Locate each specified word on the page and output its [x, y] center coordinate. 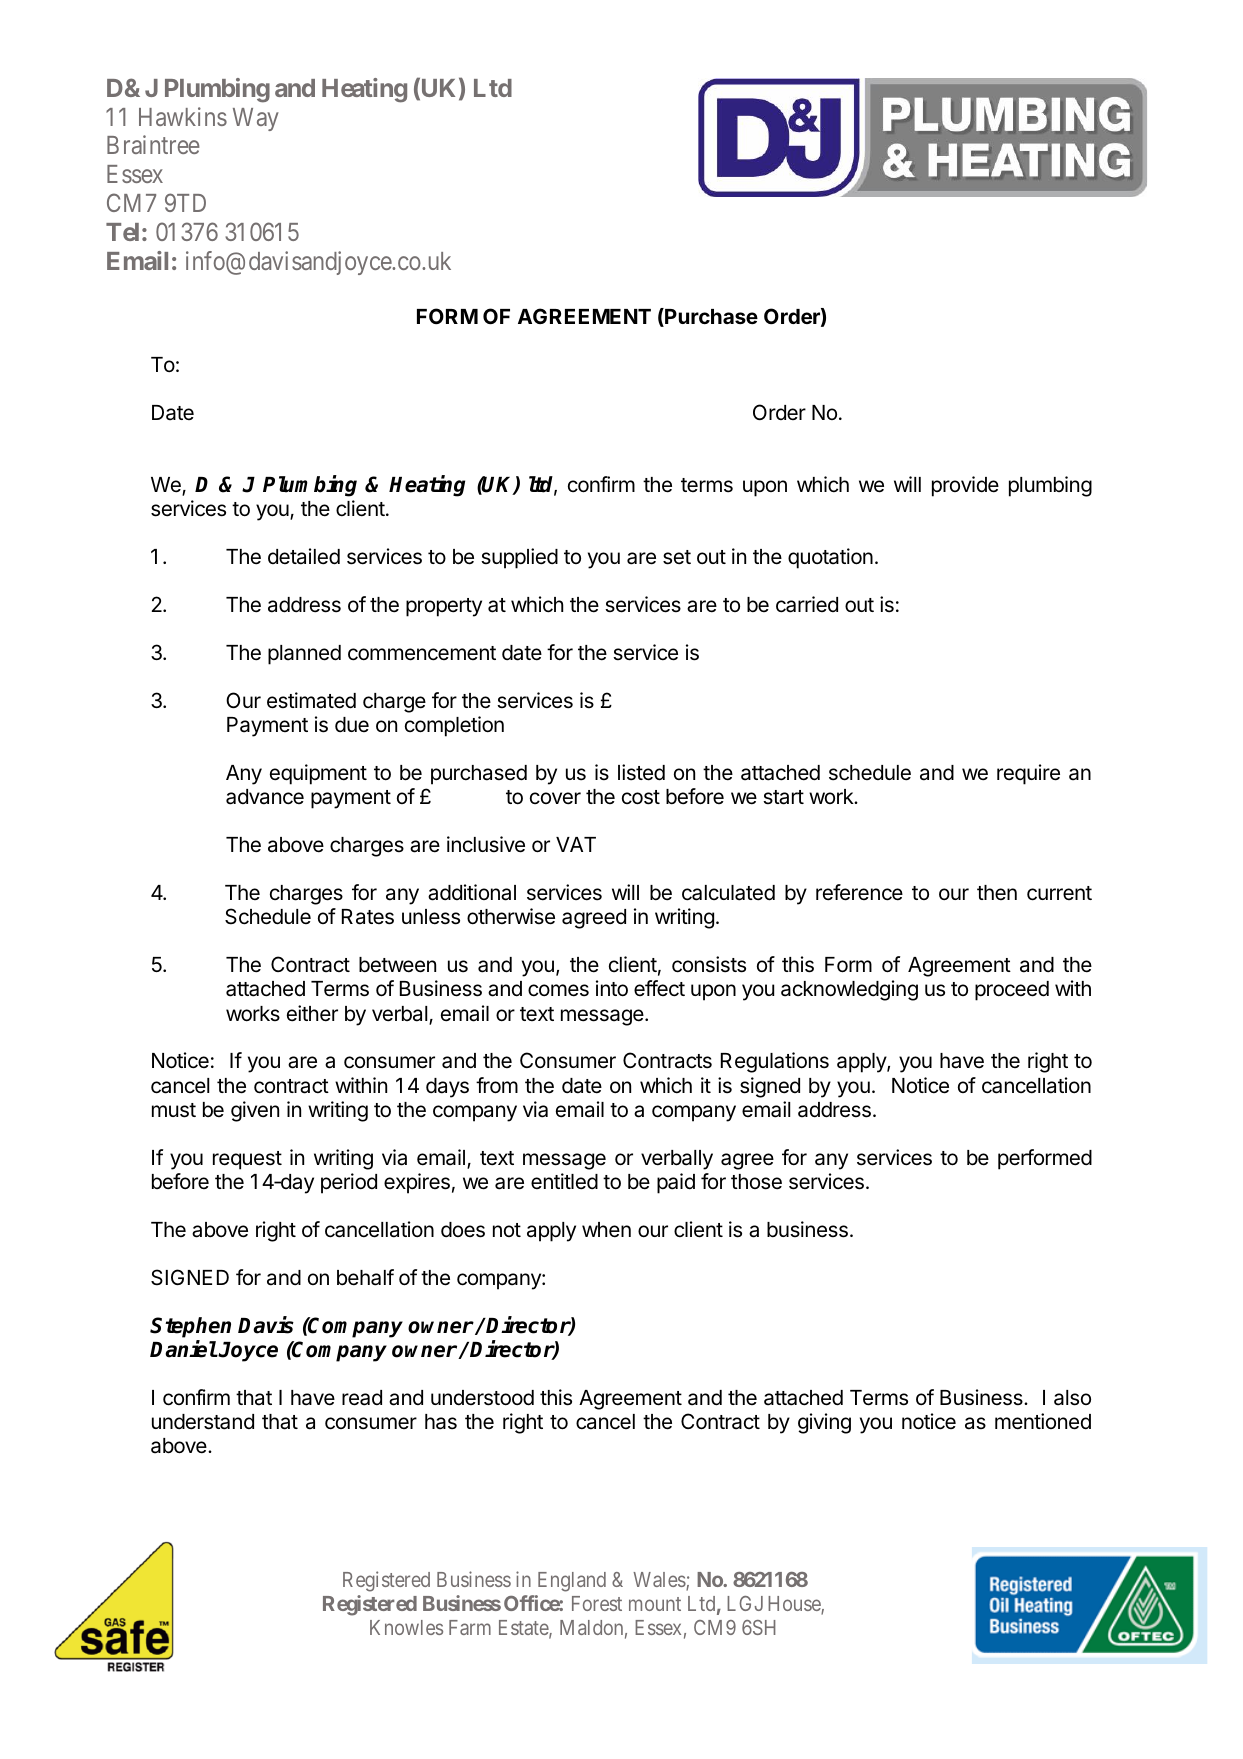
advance [265, 797]
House [795, 1605]
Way [256, 119]
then [997, 892]
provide [965, 486]
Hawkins [183, 116]
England [572, 1582]
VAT [576, 844]
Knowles [406, 1627]
